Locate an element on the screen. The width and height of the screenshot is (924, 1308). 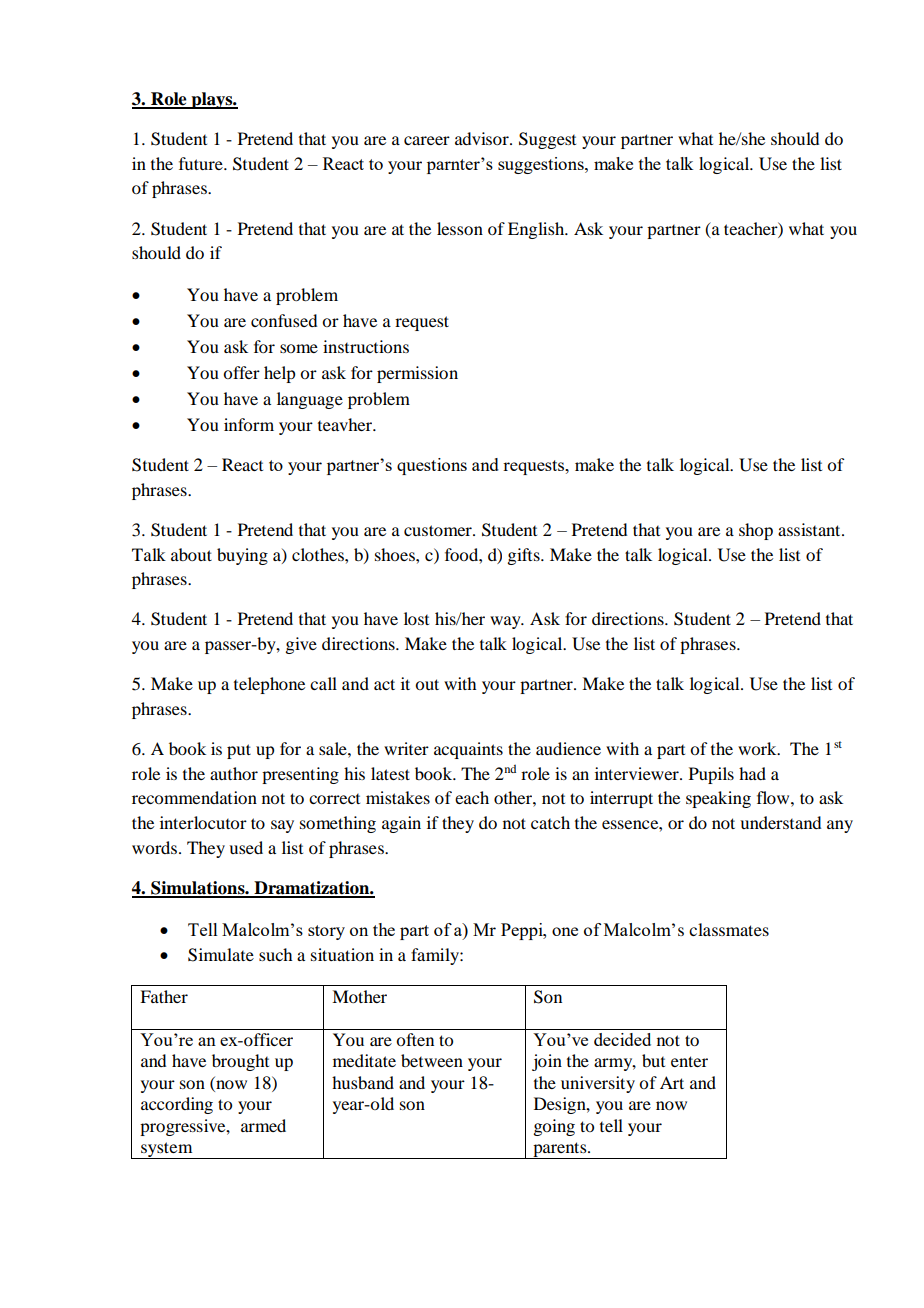
going is located at coordinates (554, 1127).
